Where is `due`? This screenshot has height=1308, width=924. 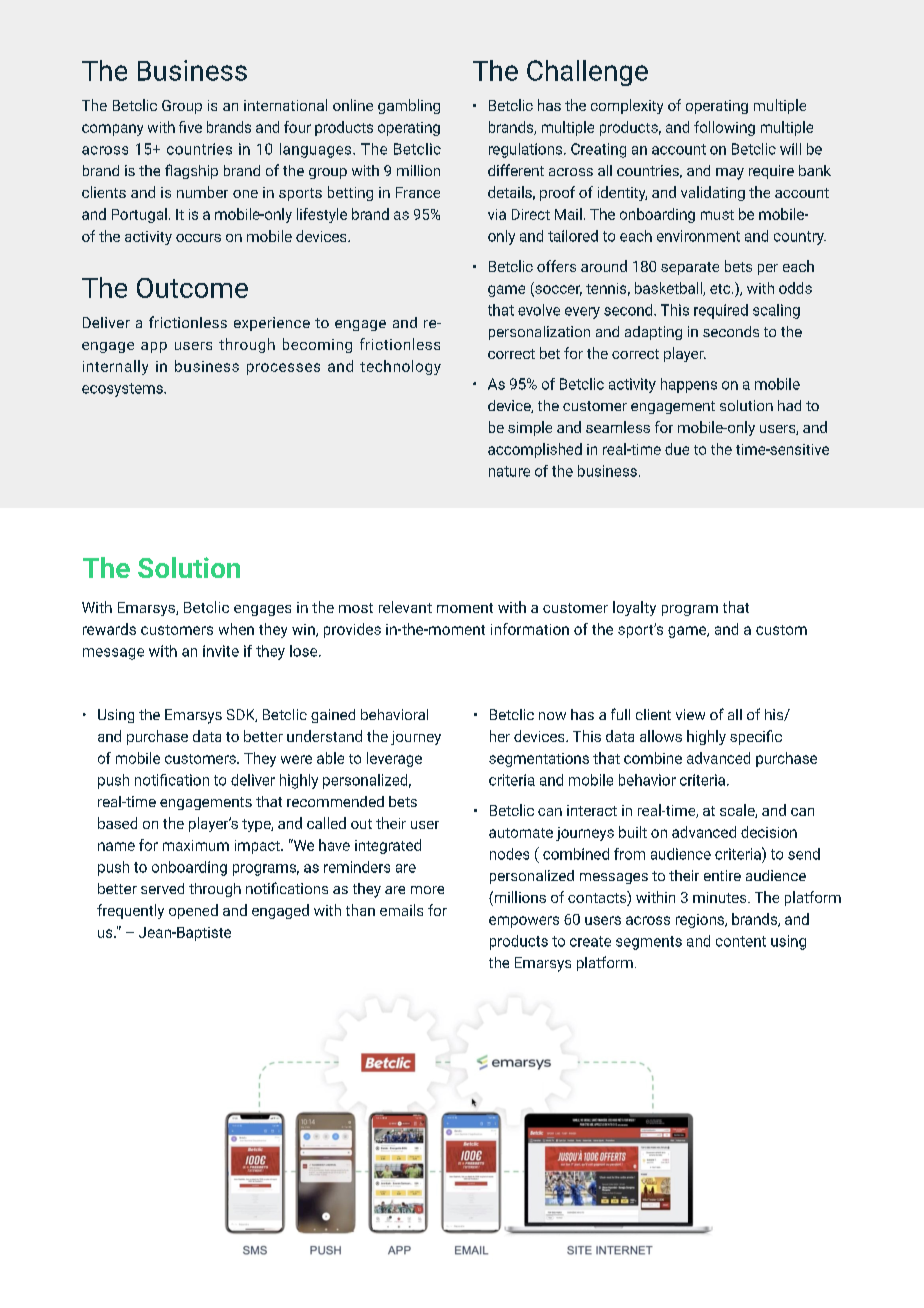 due is located at coordinates (677, 449).
